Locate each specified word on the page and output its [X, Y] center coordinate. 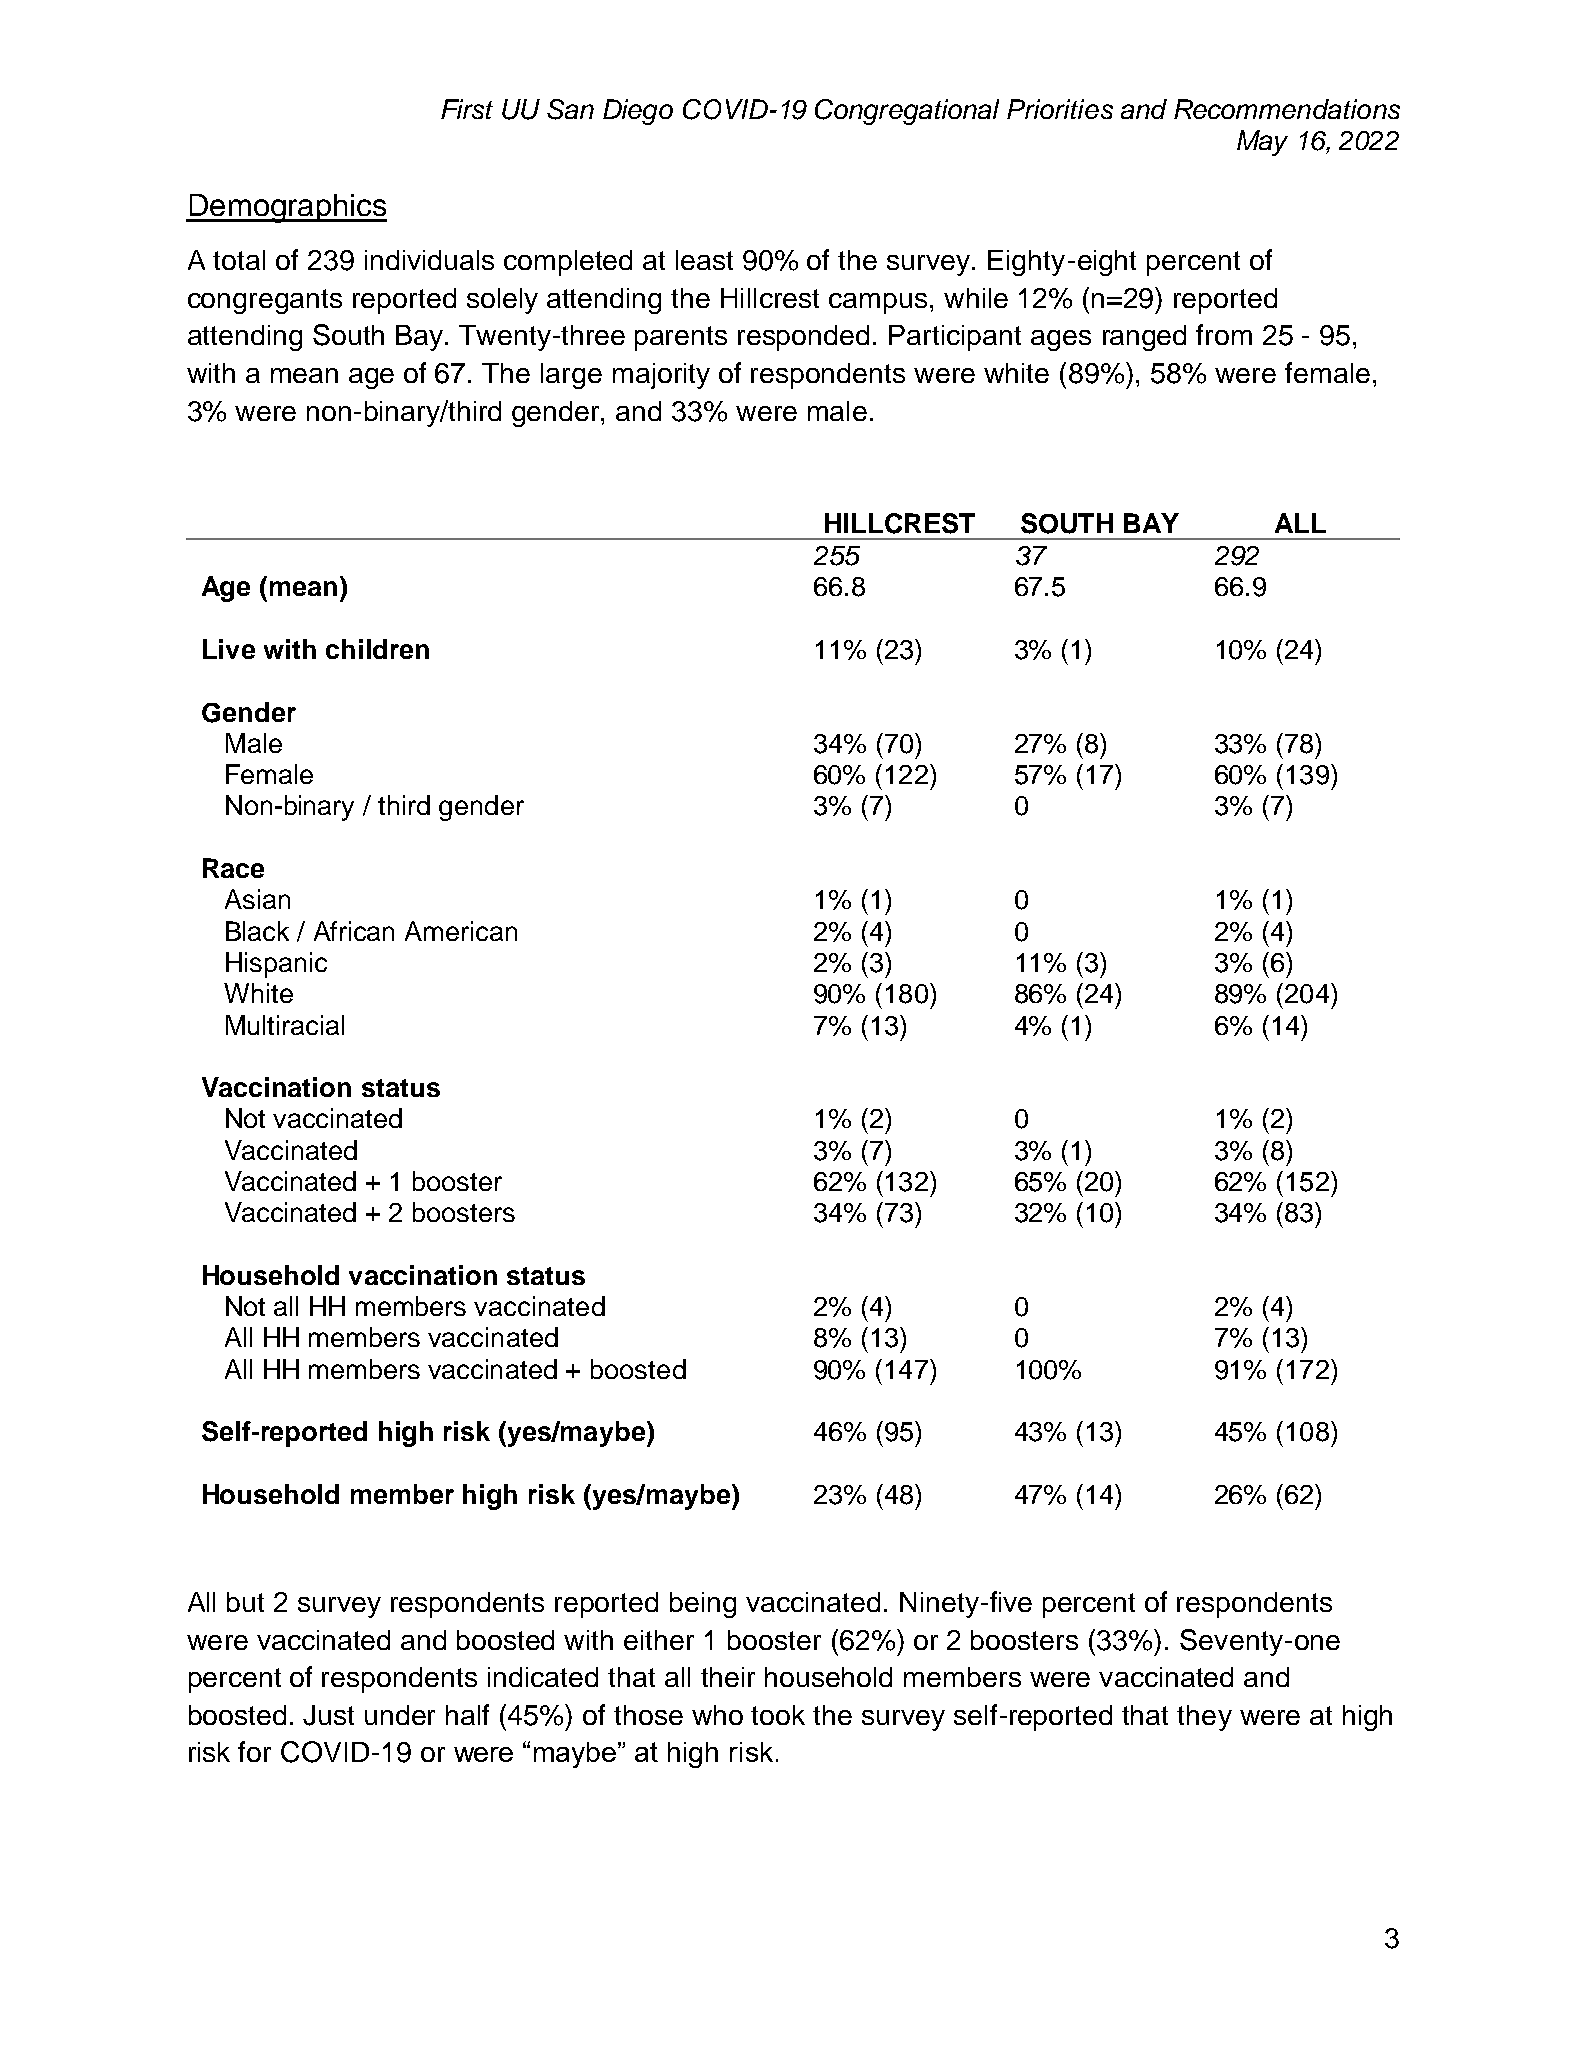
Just [328, 1715]
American [461, 931]
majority [661, 376]
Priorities [1060, 109]
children [377, 649]
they [1204, 1718]
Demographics [287, 208]
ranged [1144, 338]
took [778, 1715]
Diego [638, 112]
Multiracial [285, 1025]
